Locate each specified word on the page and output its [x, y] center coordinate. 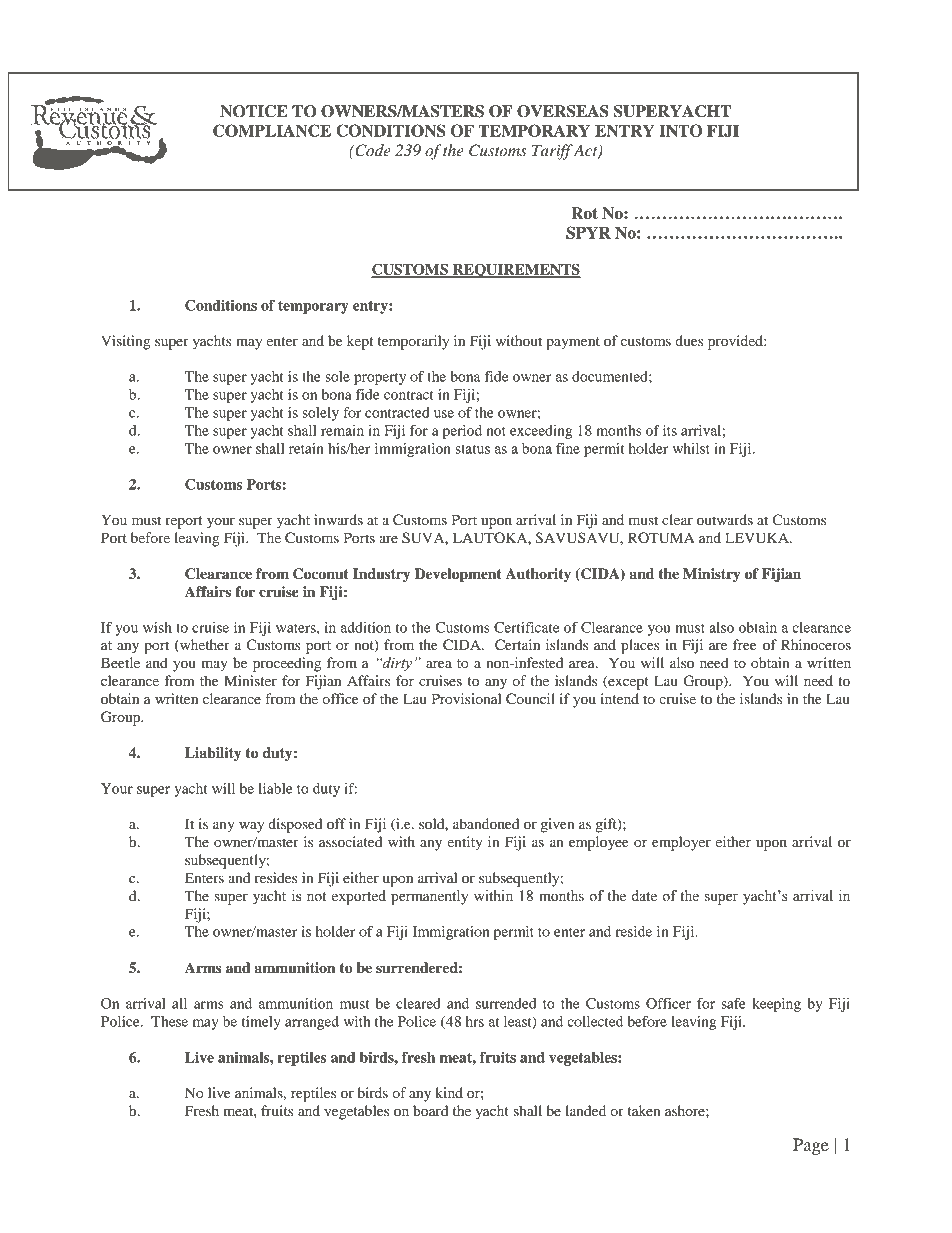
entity [465, 843]
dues [689, 340]
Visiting [125, 342]
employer [681, 843]
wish [157, 627]
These [169, 1021]
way [251, 827]
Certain [517, 645]
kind [449, 1092]
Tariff [552, 152]
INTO [680, 130]
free [744, 644]
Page [811, 1146]
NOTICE [254, 111]
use [444, 414]
